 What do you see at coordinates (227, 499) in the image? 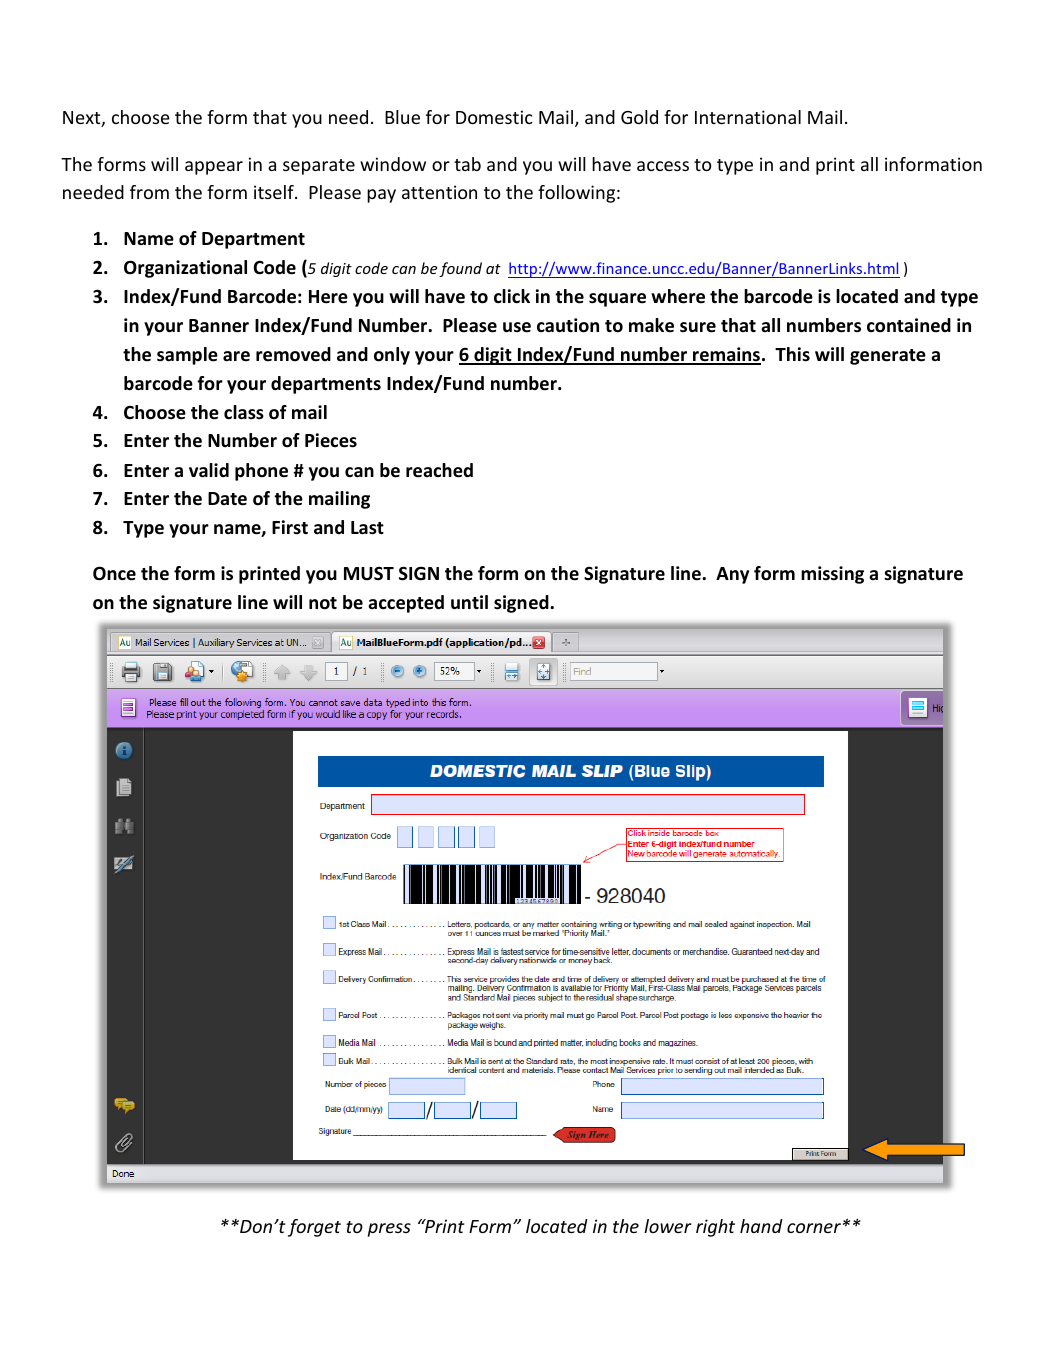
I see `Date` at bounding box center [227, 499].
